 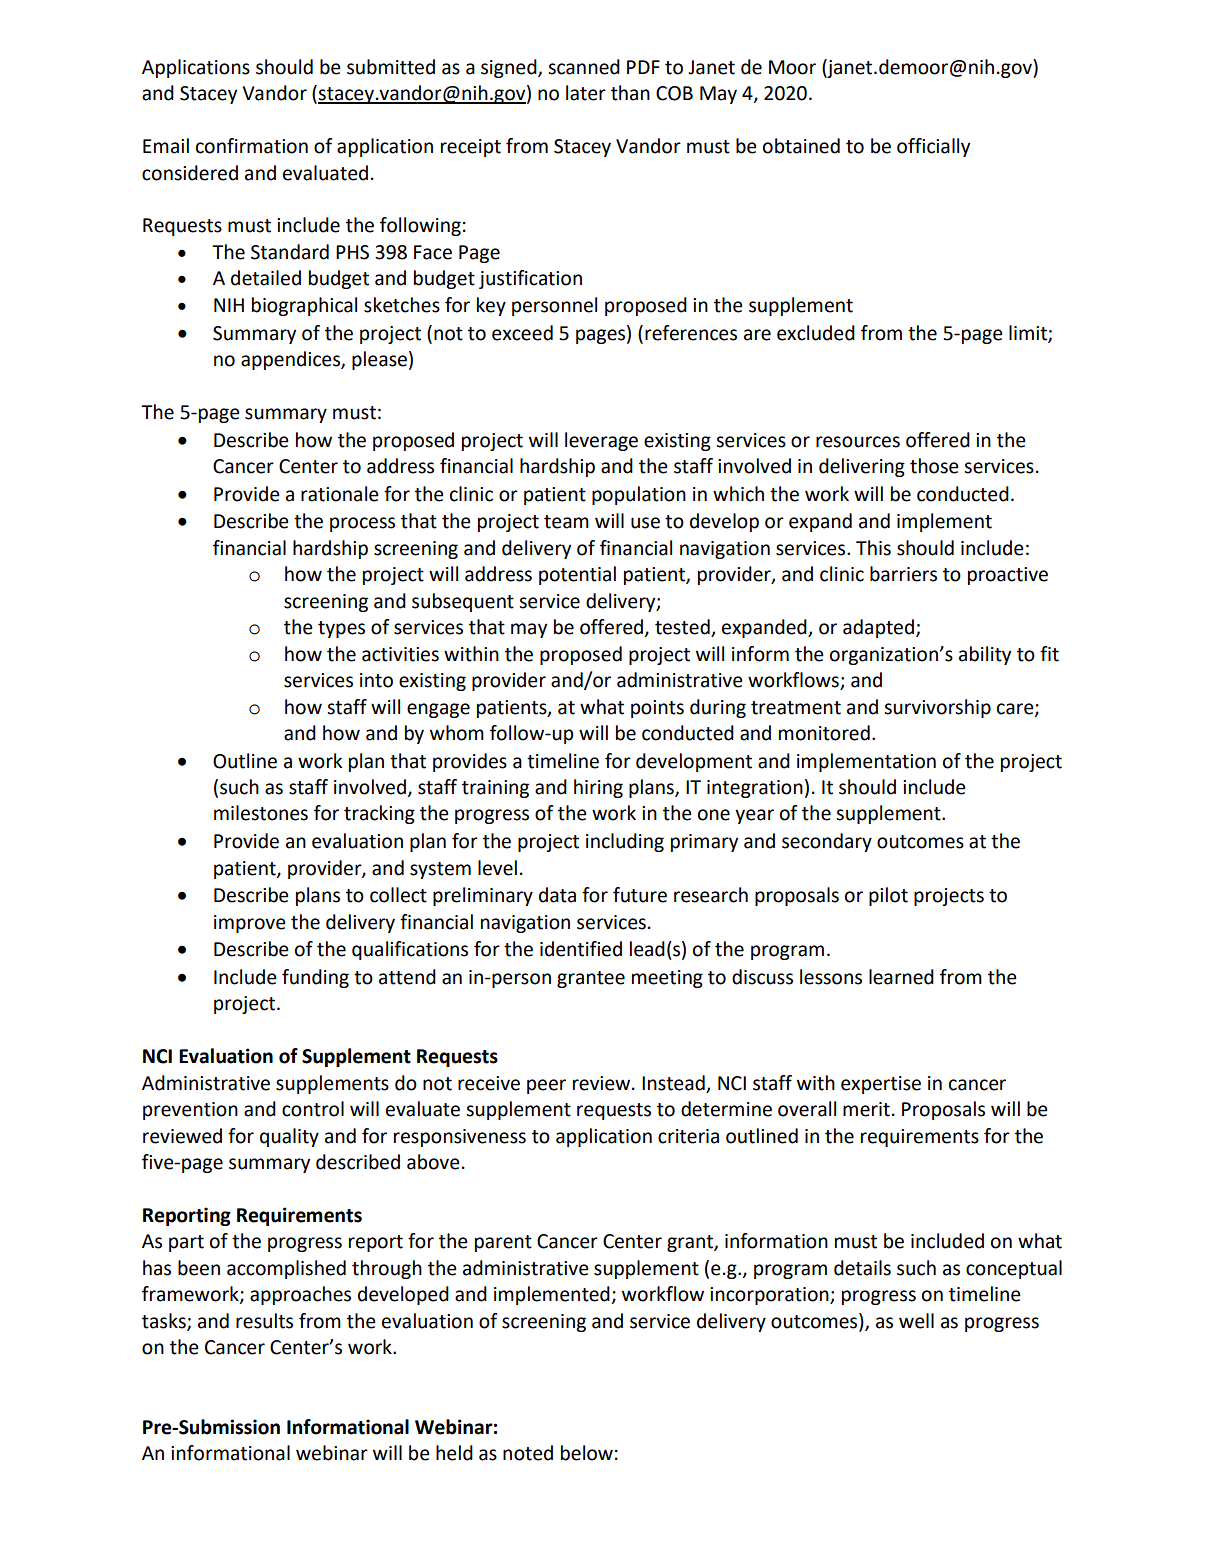 What do you see at coordinates (581, 949) in the screenshot?
I see `identified` at bounding box center [581, 949].
